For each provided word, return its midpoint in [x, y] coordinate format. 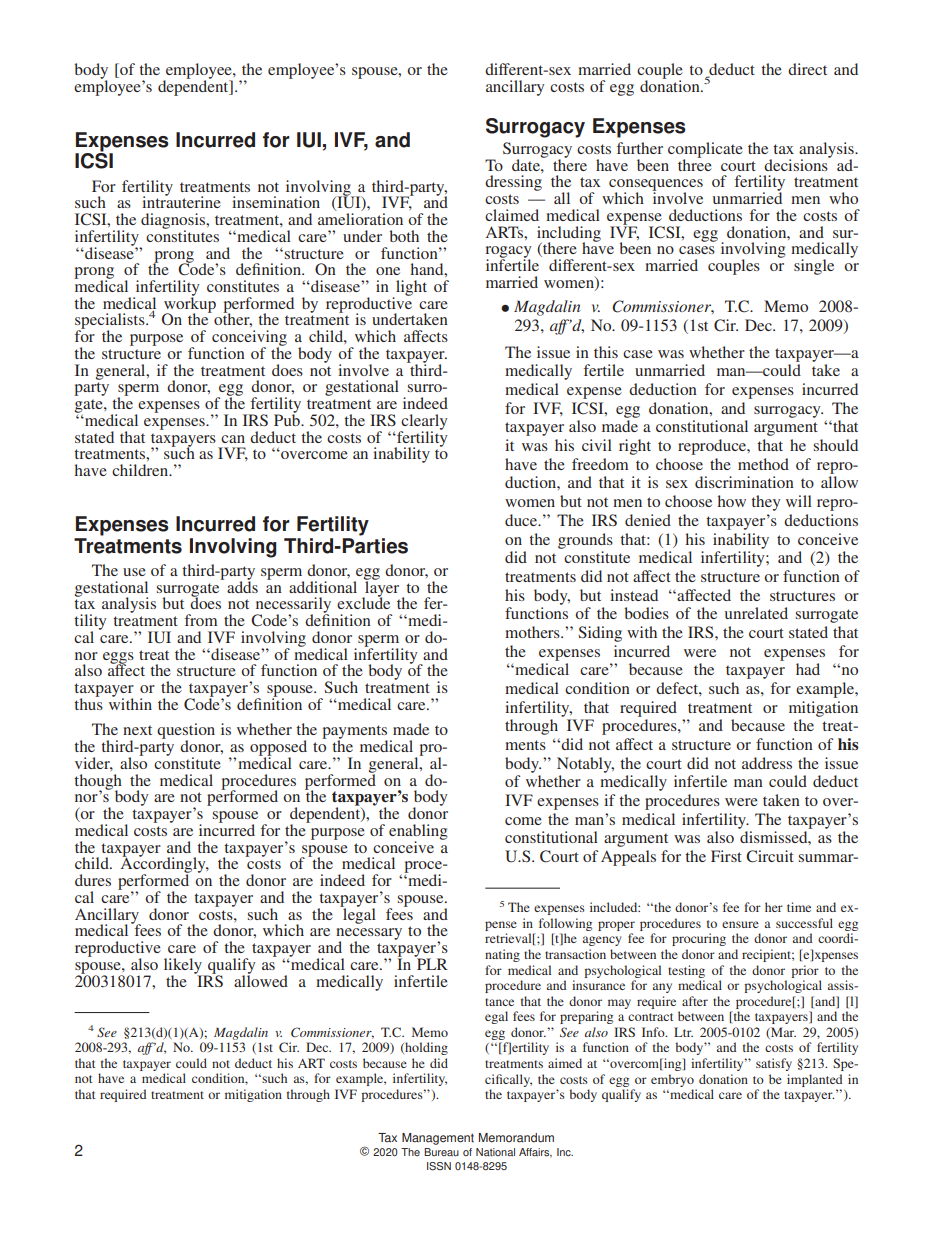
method [763, 464]
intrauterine [181, 201]
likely [184, 967]
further [640, 148]
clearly [424, 423]
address [767, 763]
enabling [418, 833]
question [186, 732]
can [233, 439]
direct [807, 69]
